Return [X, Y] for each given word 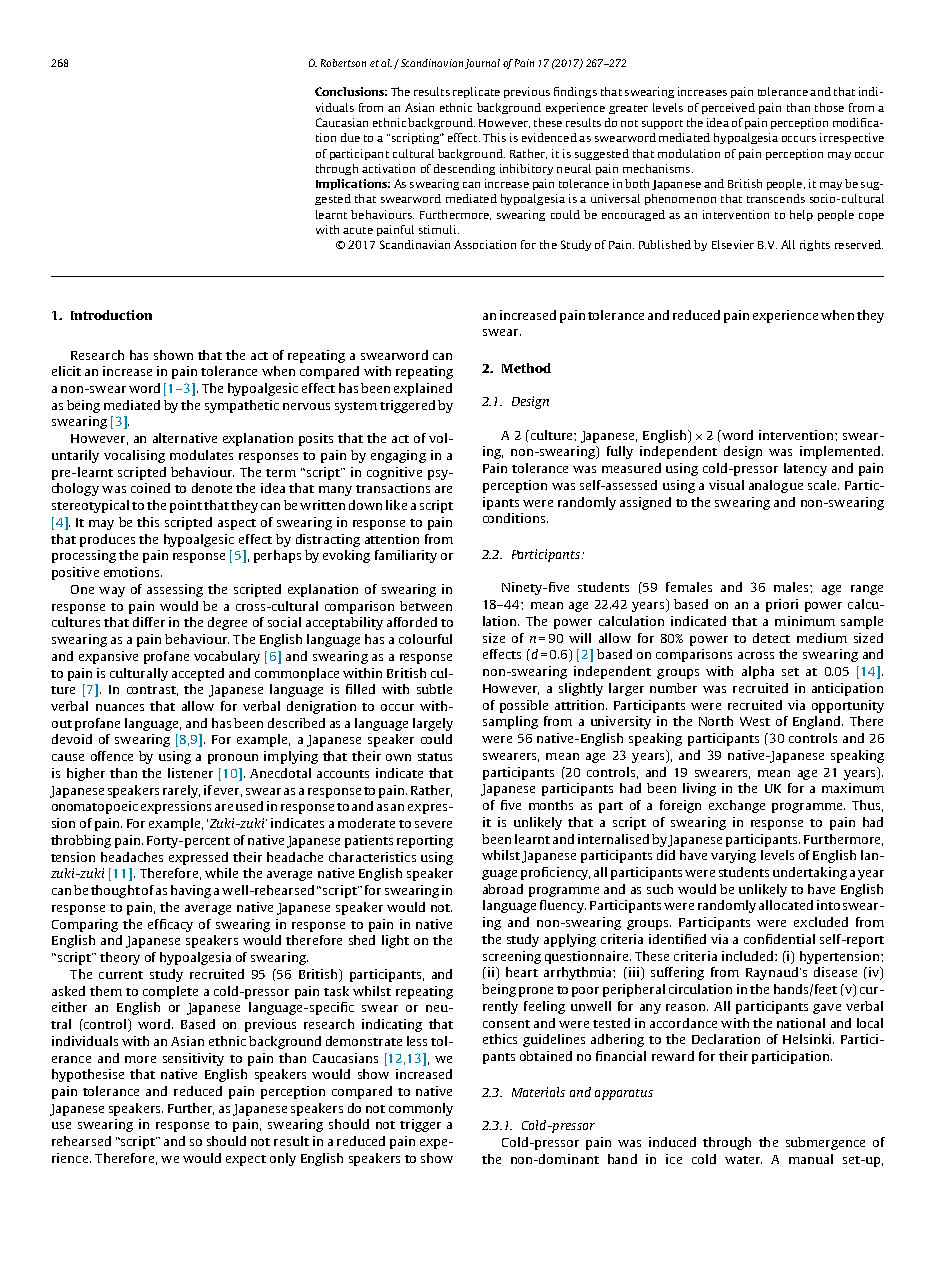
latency [805, 469]
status [435, 757]
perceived [728, 108]
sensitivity [193, 1059]
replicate [476, 92]
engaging [398, 456]
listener [190, 773]
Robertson [343, 63]
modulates [201, 455]
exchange [737, 806]
